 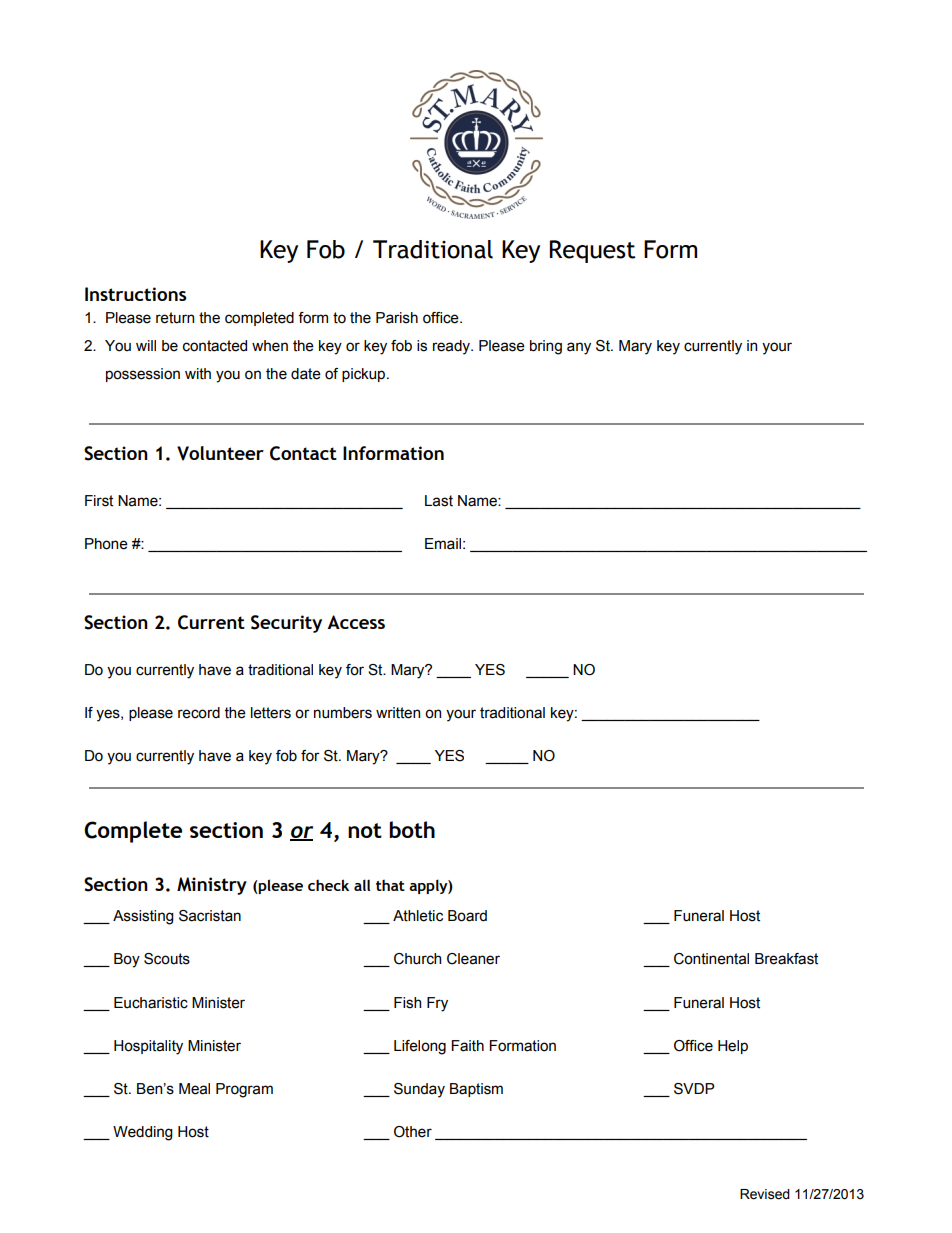 What do you see at coordinates (136, 294) in the screenshot?
I see `Instructions` at bounding box center [136, 294].
